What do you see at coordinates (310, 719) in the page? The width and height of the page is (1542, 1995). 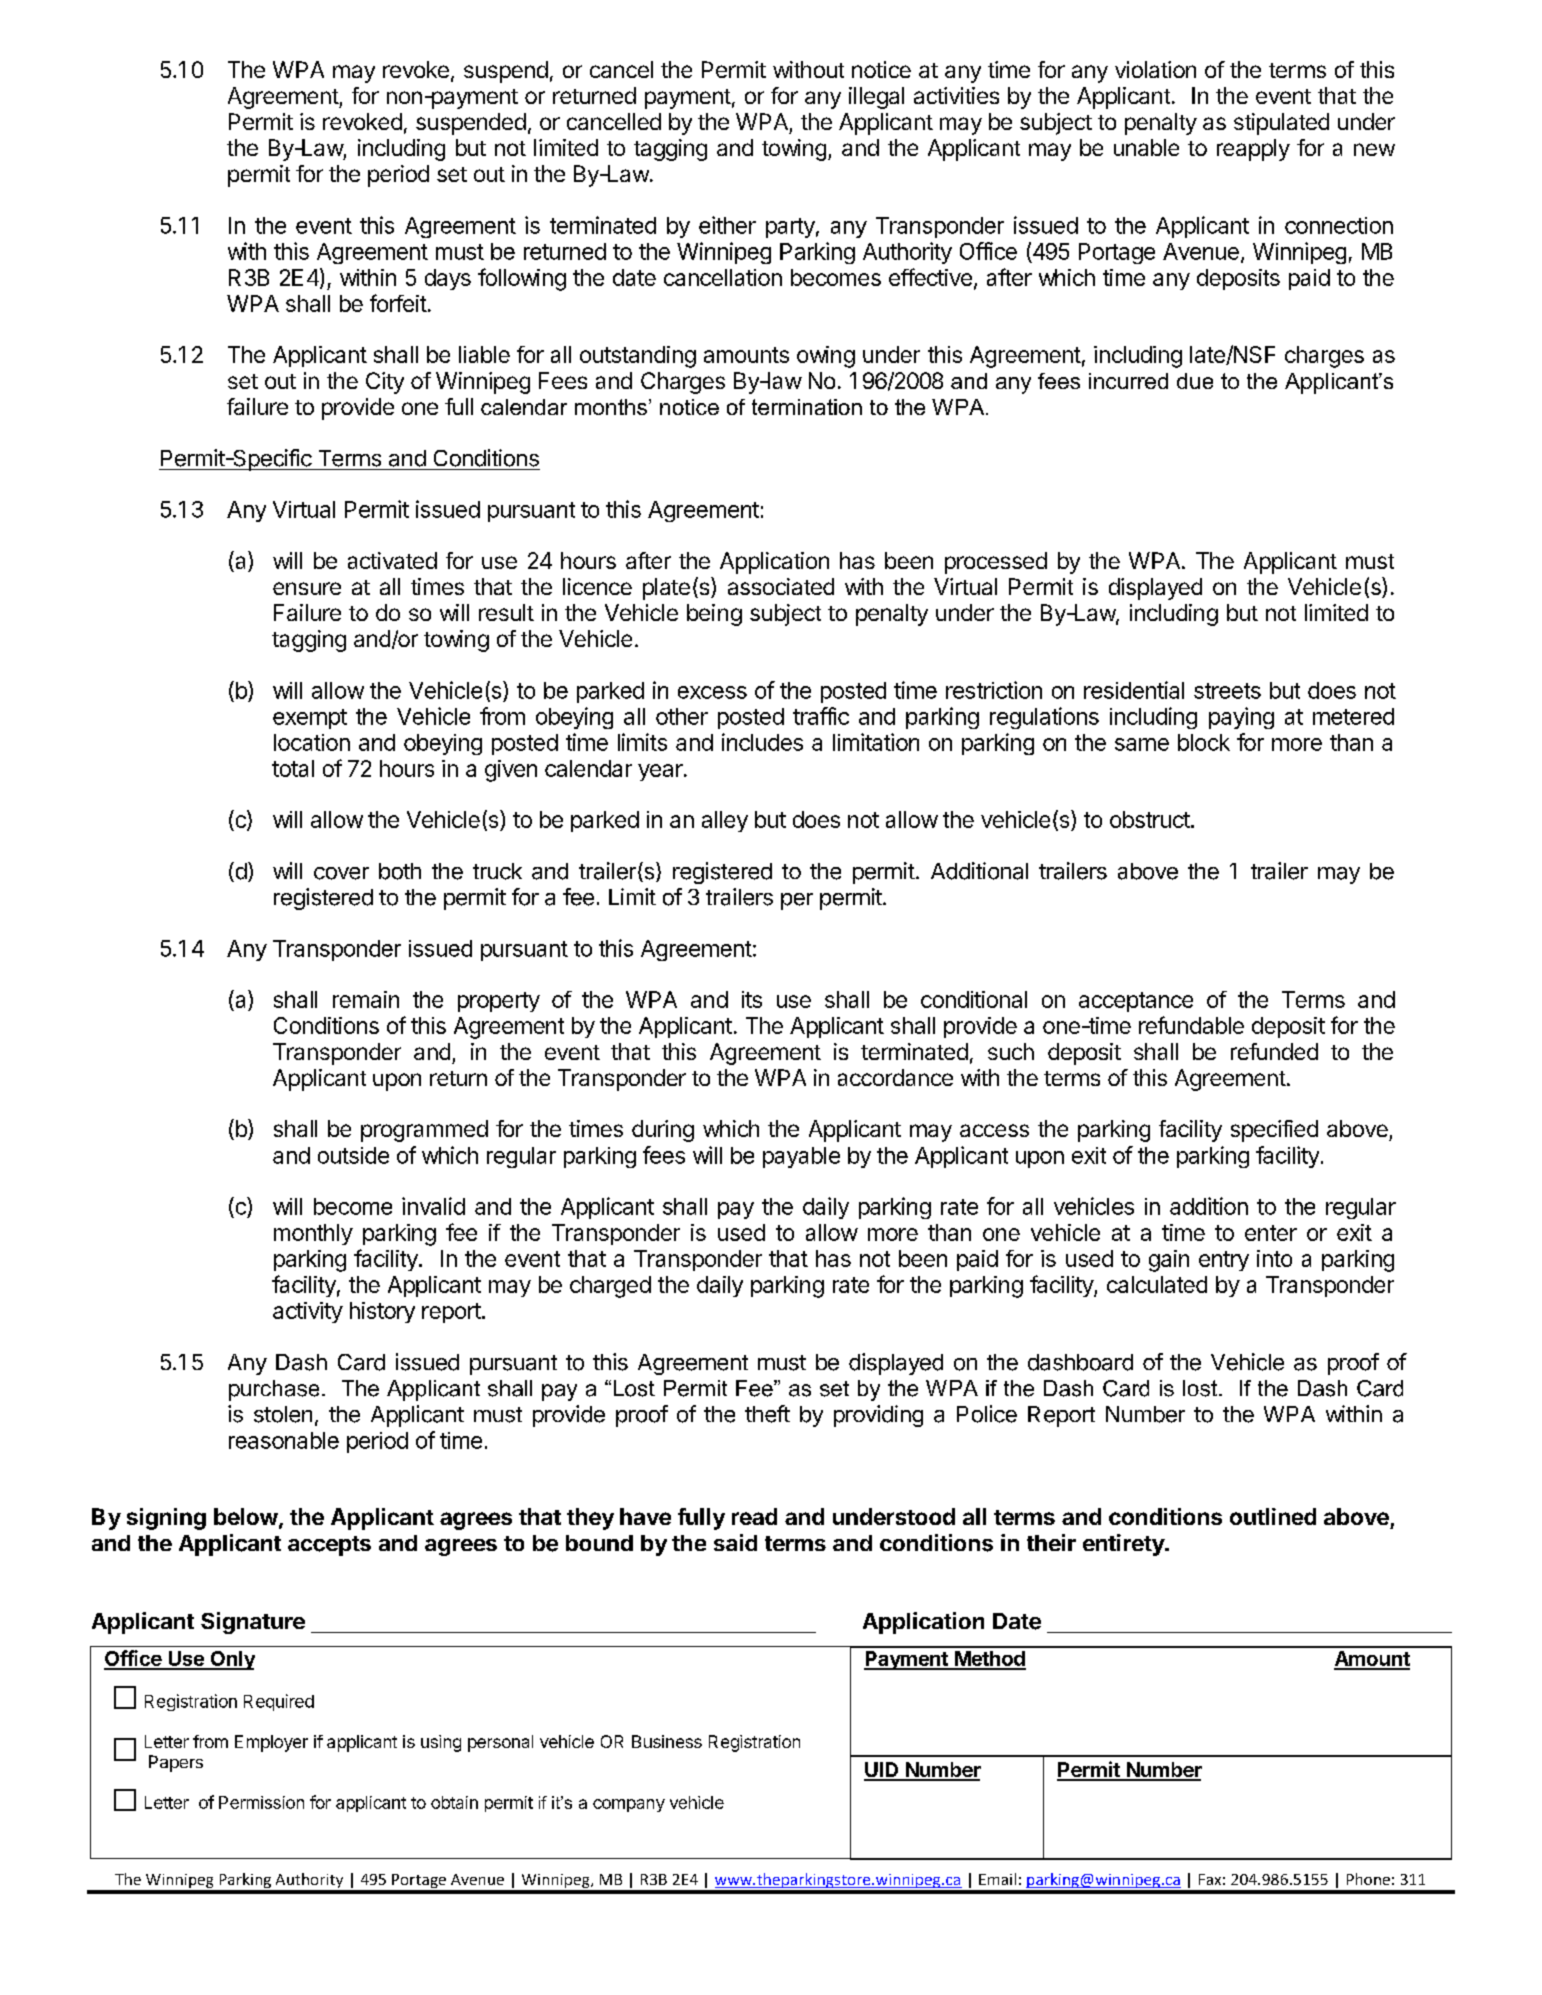 I see `exempt` at bounding box center [310, 719].
